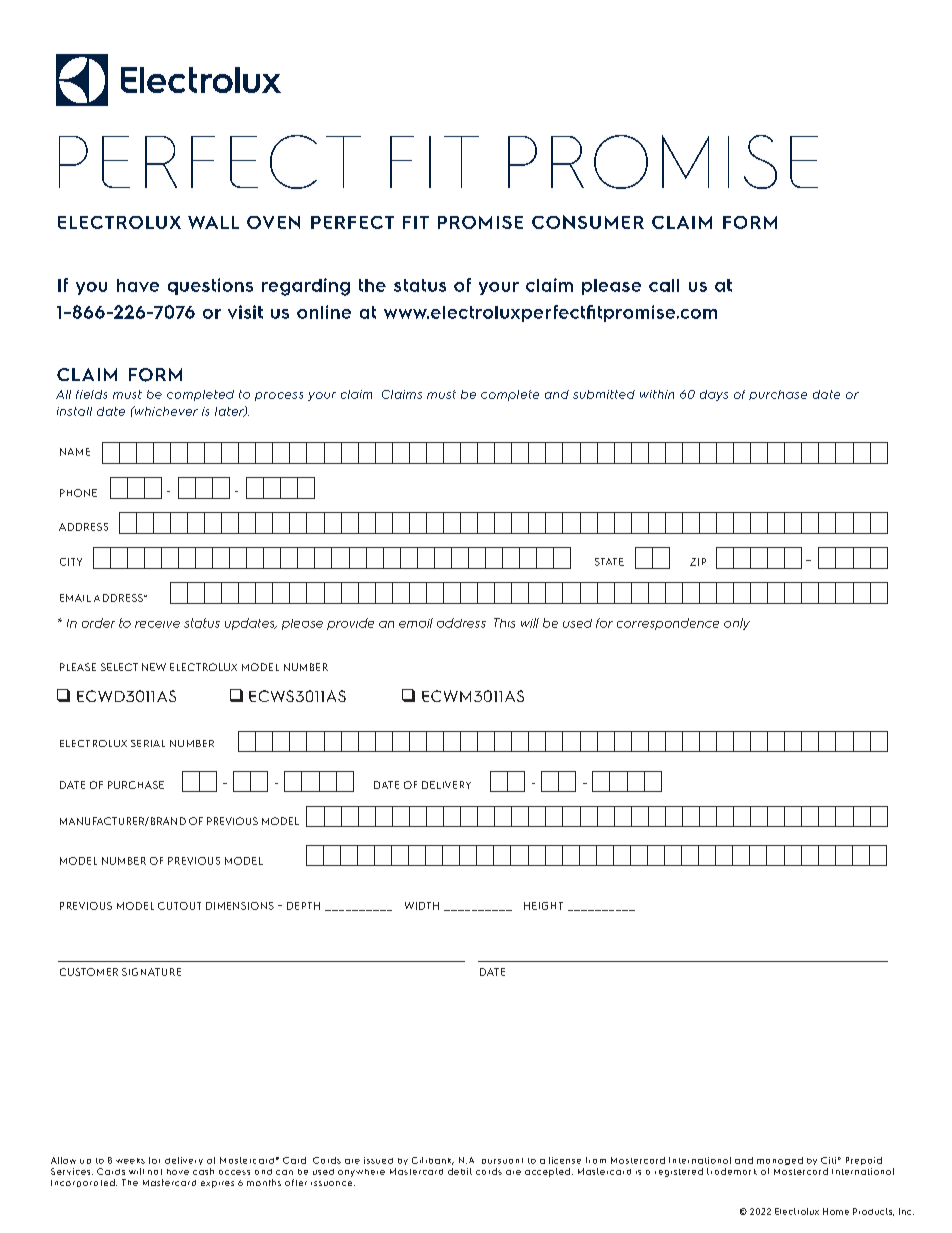  What do you see at coordinates (609, 562) in the page?
I see `STATE` at bounding box center [609, 562].
